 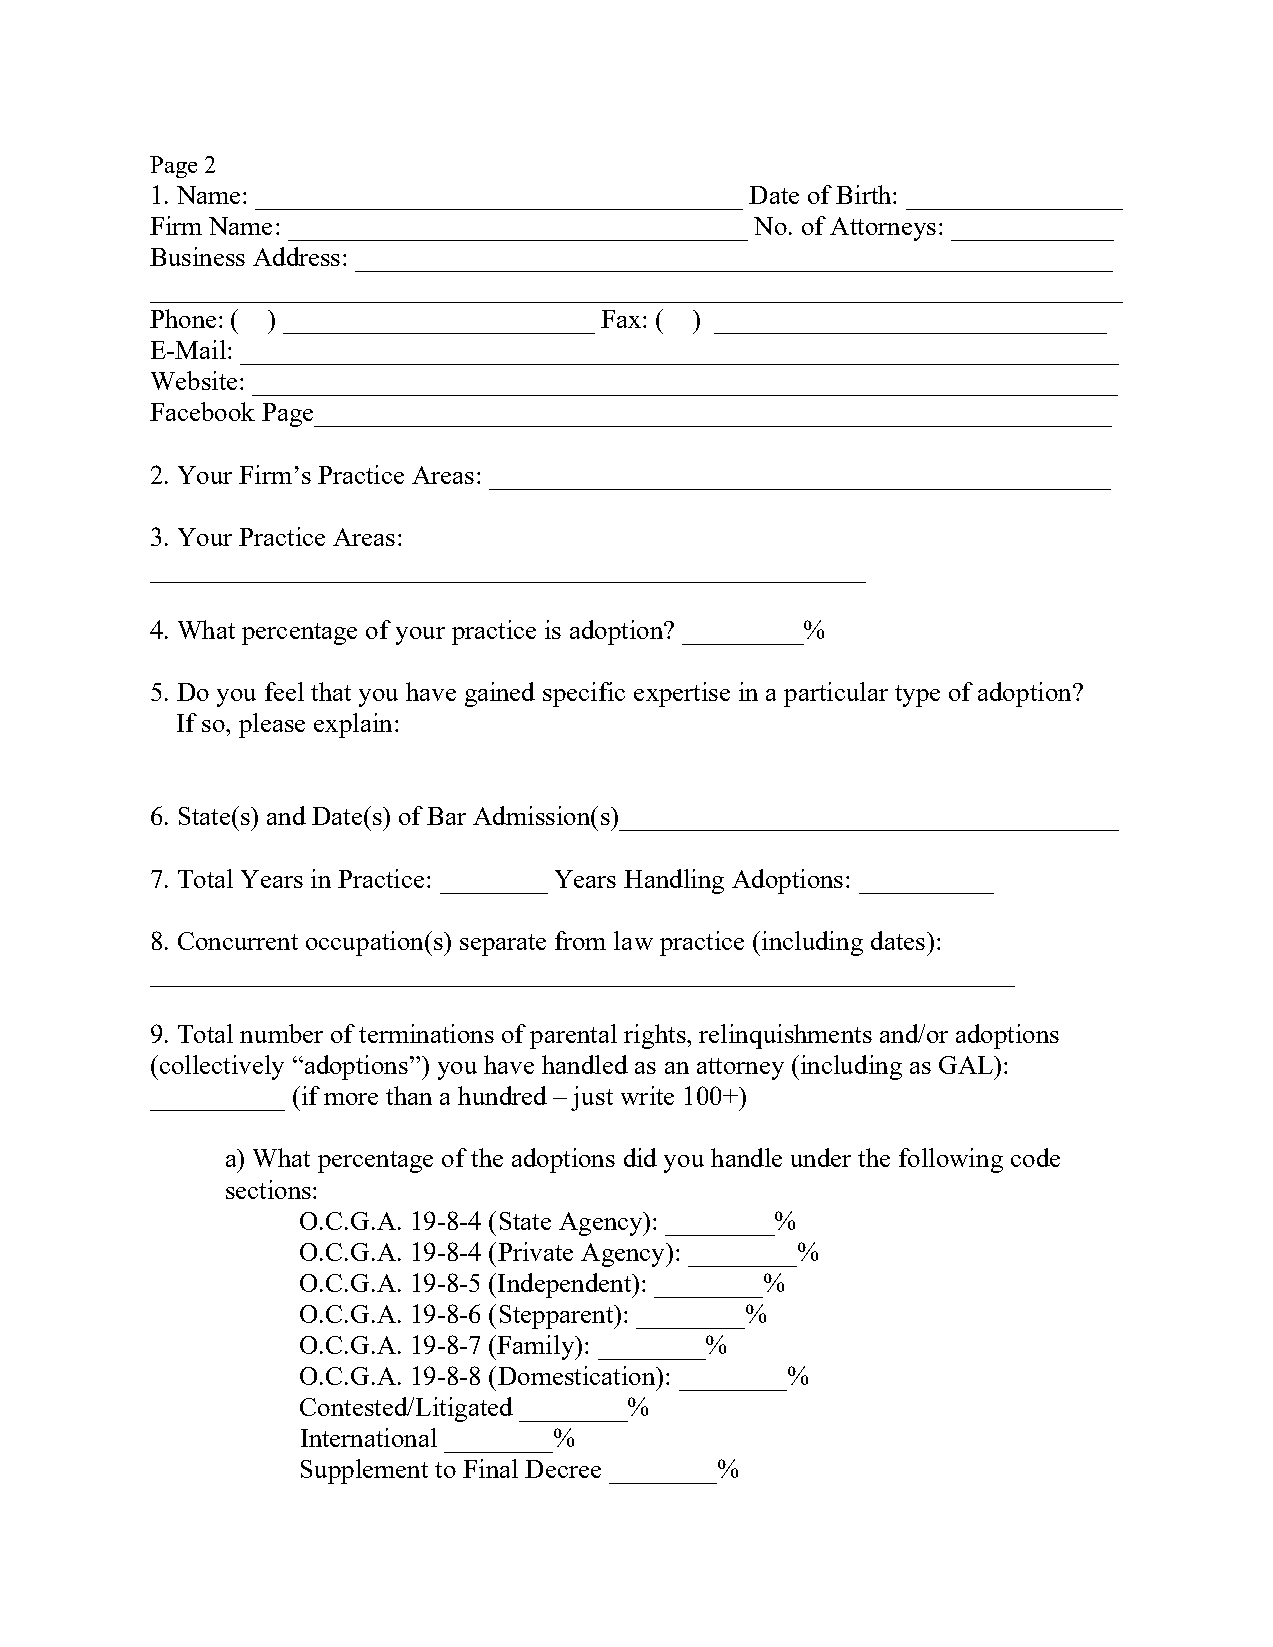 I want to click on Birth, so click(x=865, y=194).
